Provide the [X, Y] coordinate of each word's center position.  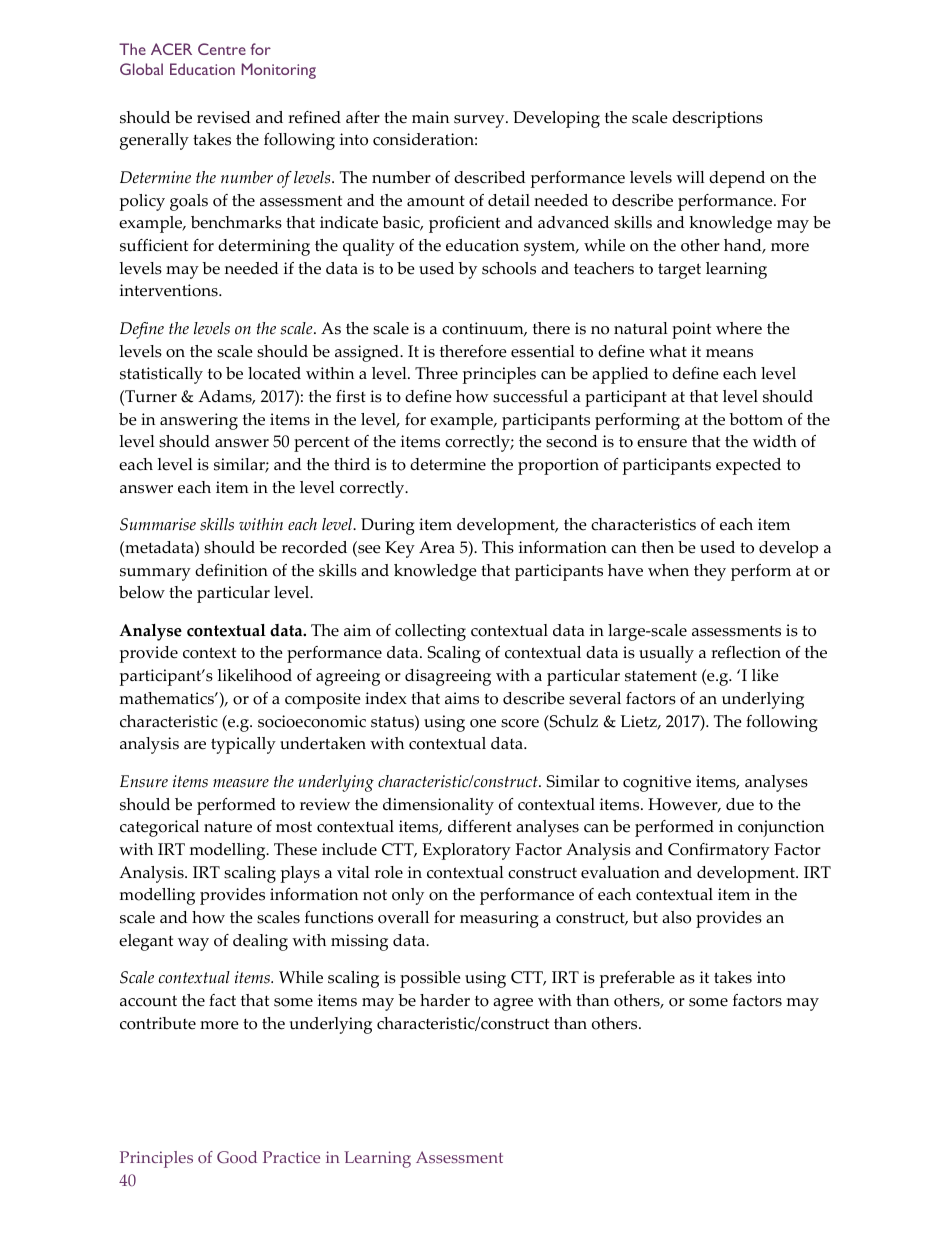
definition [231, 570]
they [710, 572]
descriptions [717, 119]
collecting [430, 632]
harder [445, 1000]
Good [237, 1157]
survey [480, 121]
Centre [222, 49]
